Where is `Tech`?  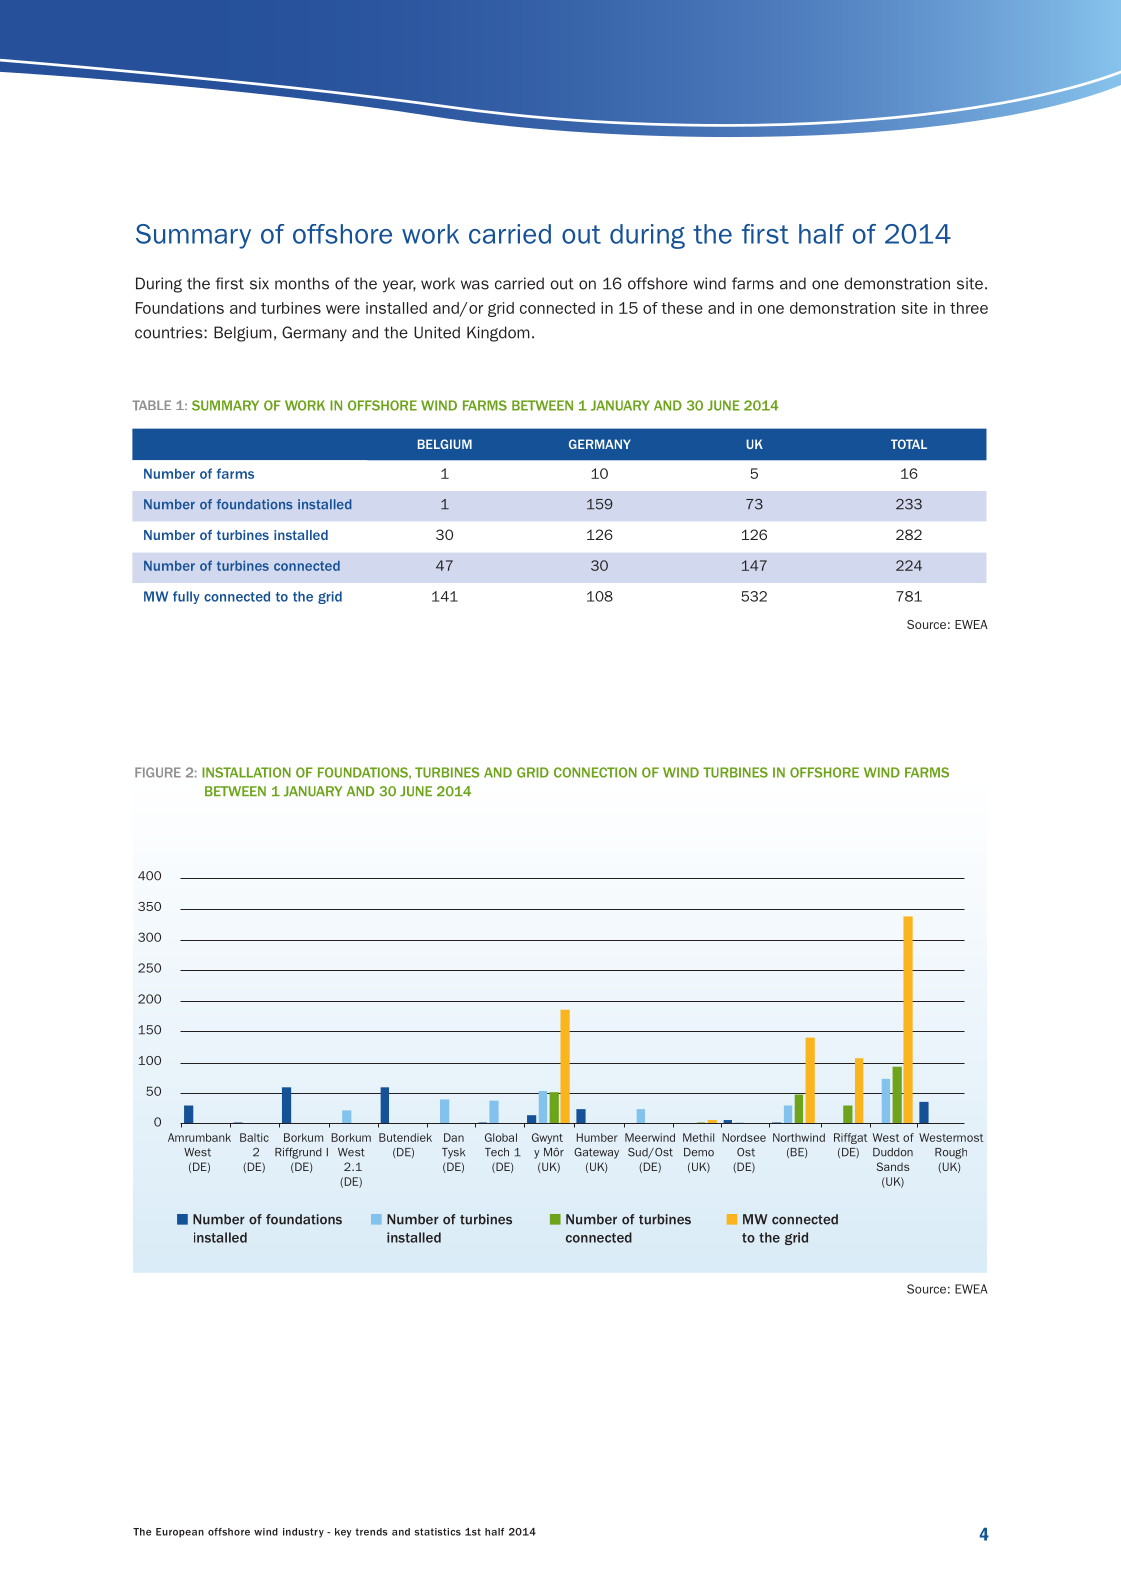
Tech is located at coordinates (497, 1152).
